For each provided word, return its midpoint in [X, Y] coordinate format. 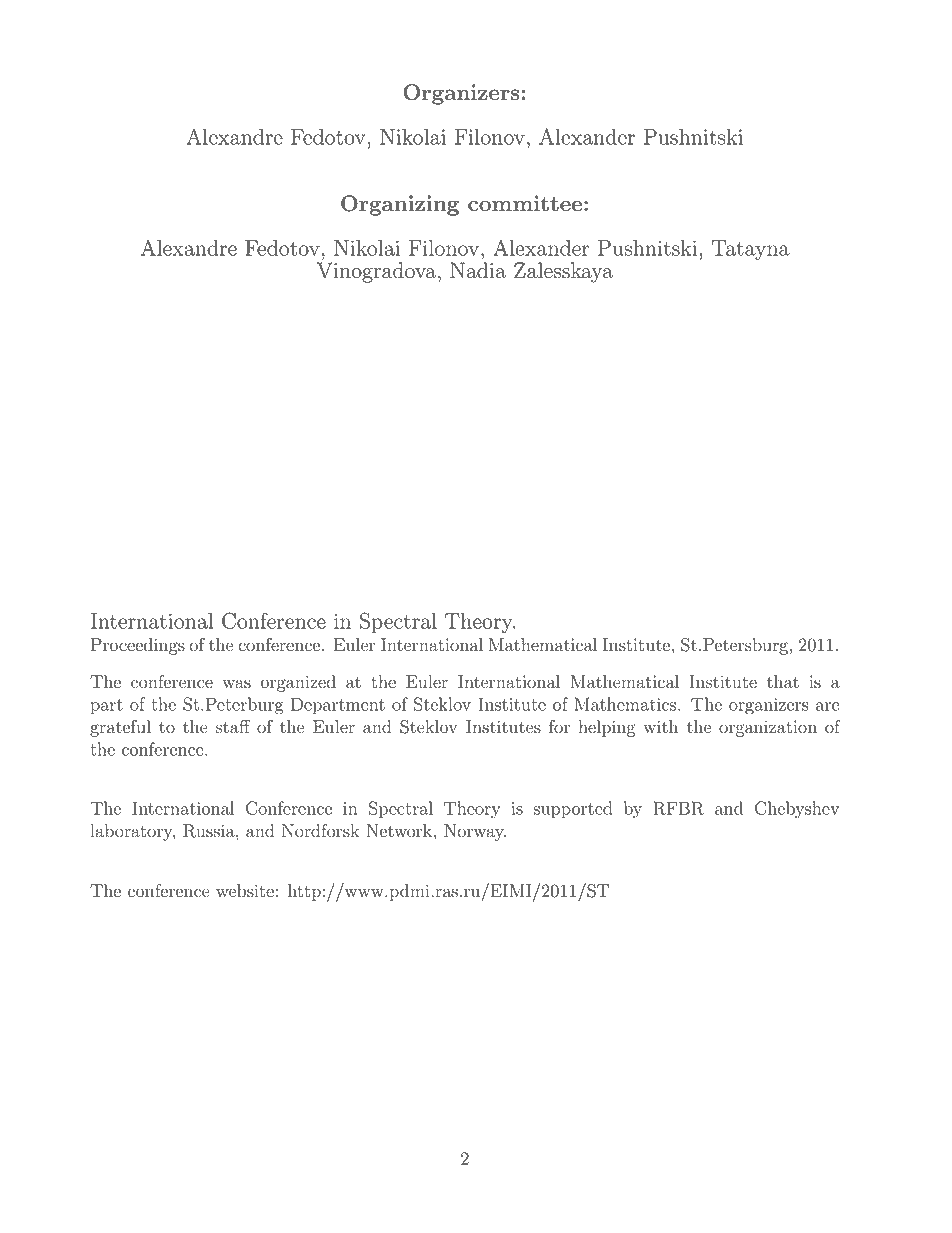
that [783, 682]
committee [525, 203]
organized [298, 683]
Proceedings [138, 646]
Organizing [400, 205]
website [245, 891]
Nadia [478, 270]
